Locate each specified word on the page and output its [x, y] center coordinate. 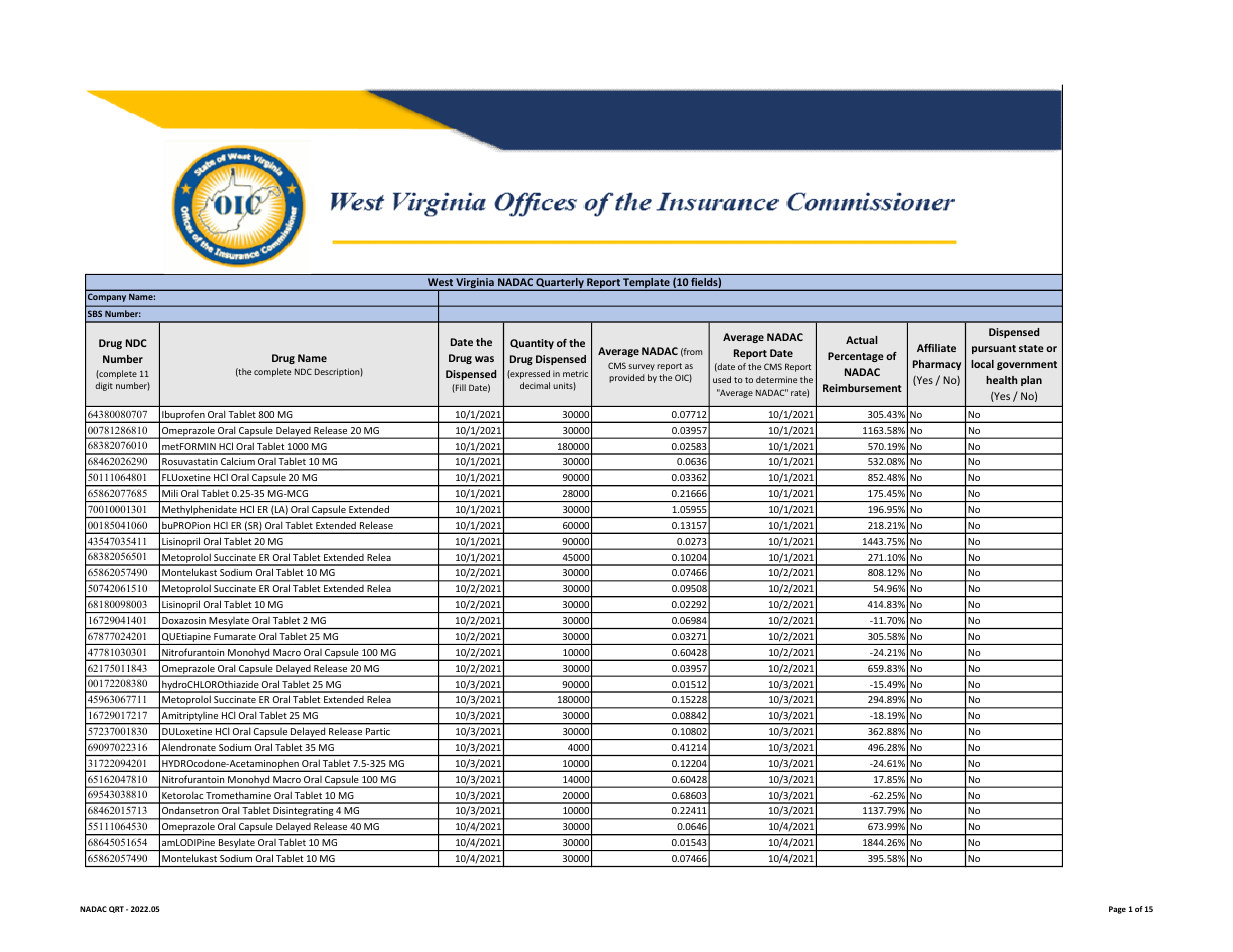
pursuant [994, 349]
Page [1117, 910]
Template [646, 284]
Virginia [475, 284]
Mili [170, 493]
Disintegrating [303, 813]
